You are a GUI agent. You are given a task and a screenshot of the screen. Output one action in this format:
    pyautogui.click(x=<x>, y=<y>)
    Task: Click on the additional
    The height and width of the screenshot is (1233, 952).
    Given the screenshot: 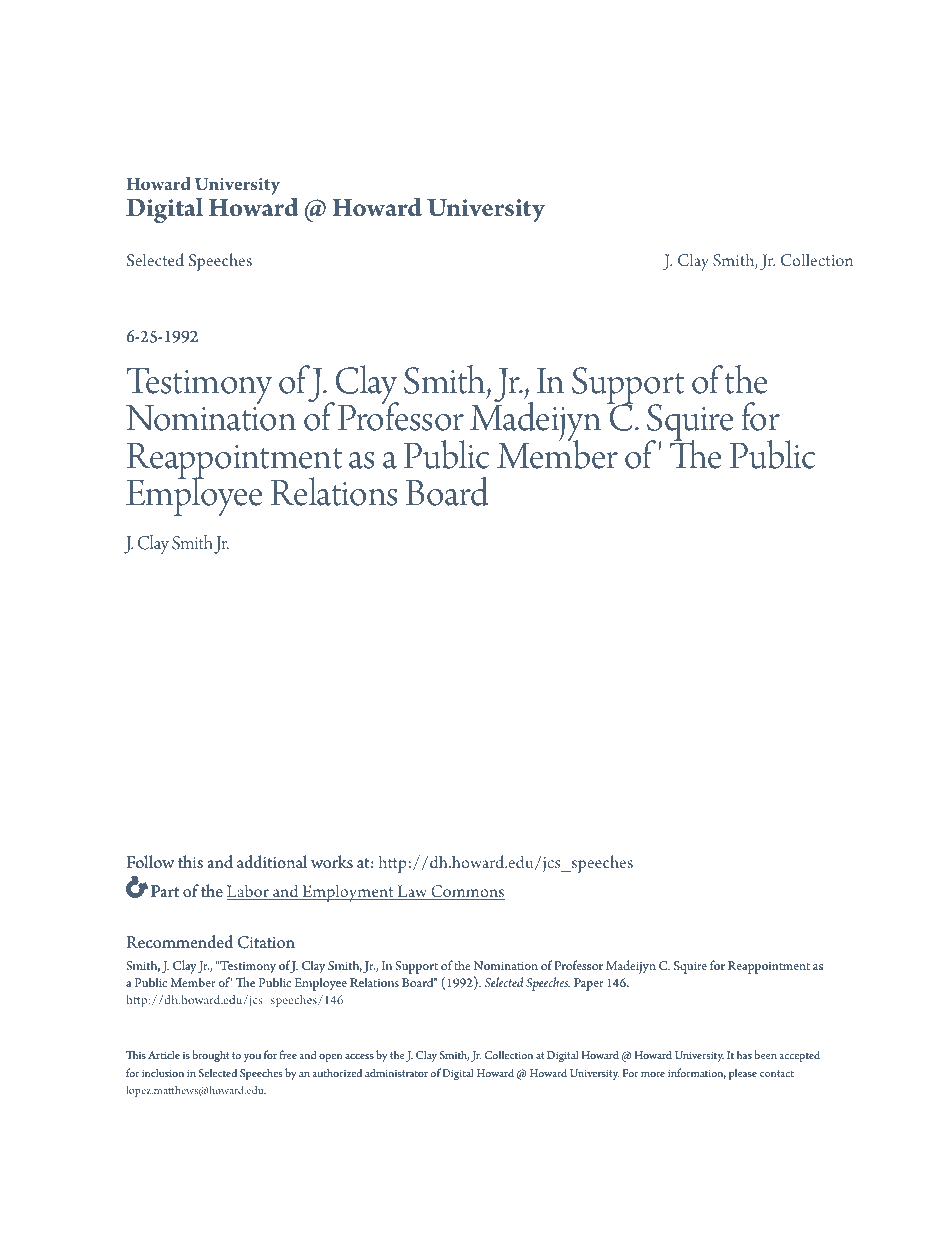 What is the action you would take?
    pyautogui.click(x=272, y=862)
